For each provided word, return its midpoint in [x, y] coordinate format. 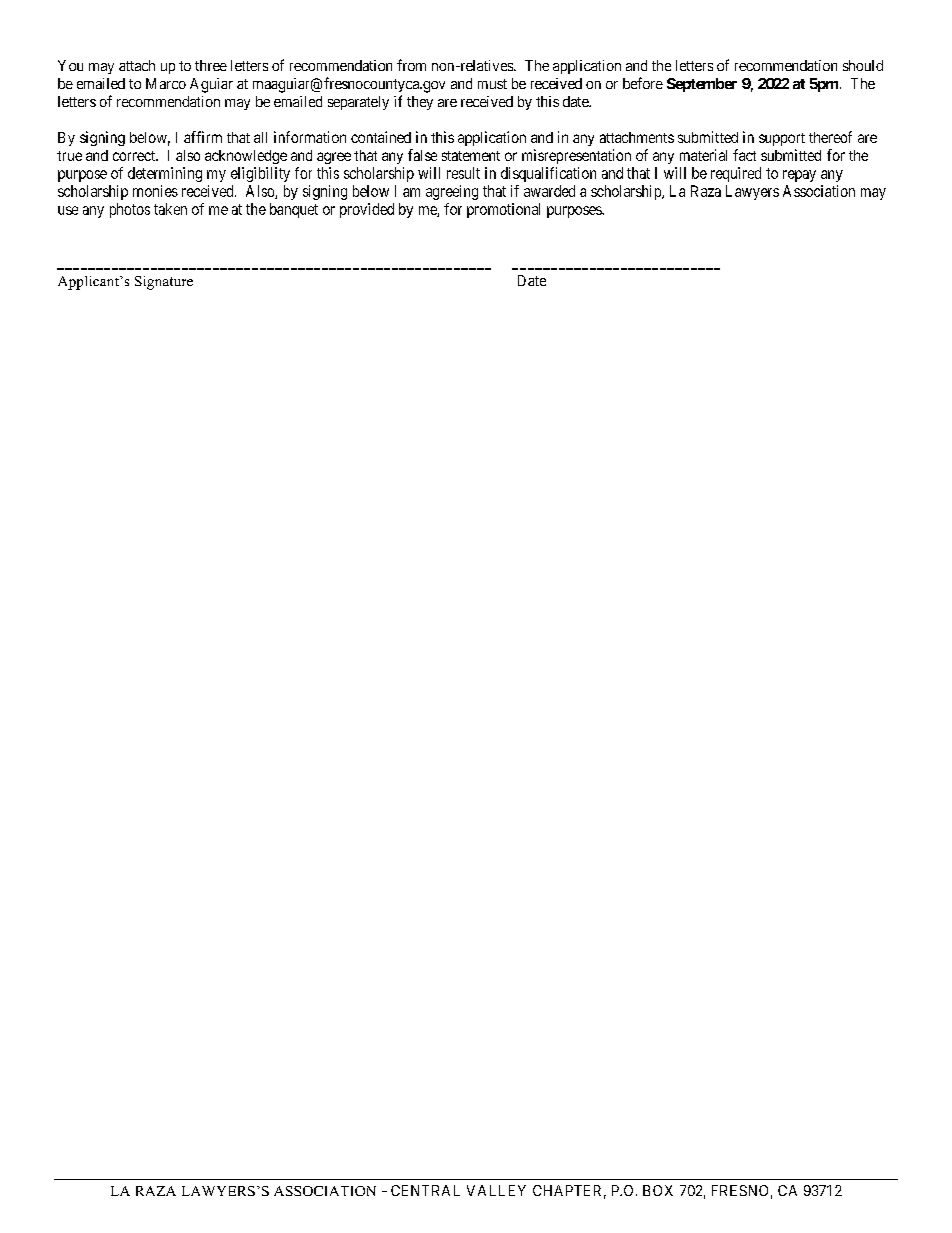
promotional [503, 210]
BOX [658, 1190]
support [782, 139]
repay [799, 176]
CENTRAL [425, 1190]
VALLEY [496, 1190]
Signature [164, 283]
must [492, 84]
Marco [166, 83]
